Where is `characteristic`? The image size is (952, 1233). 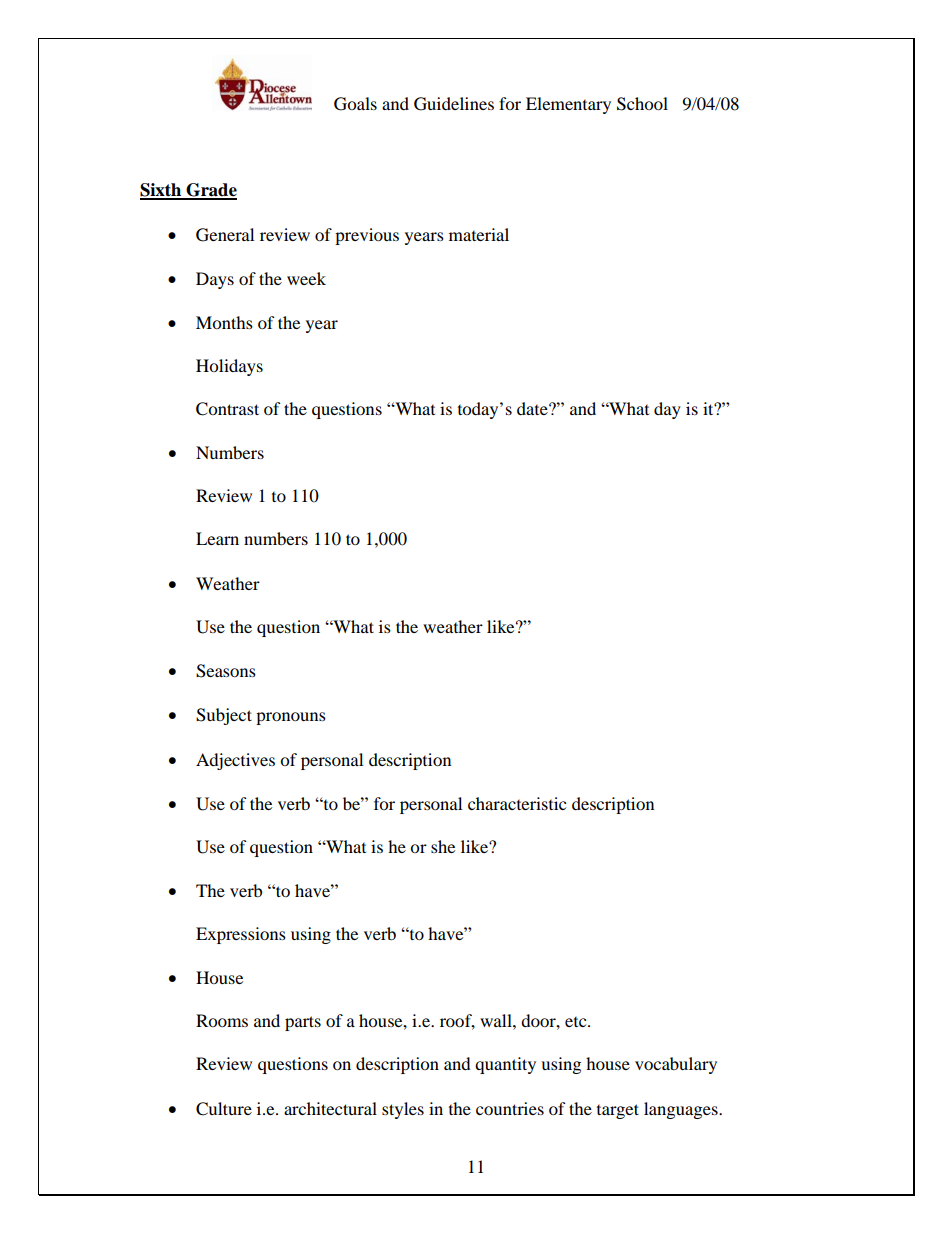 characteristic is located at coordinates (517, 803).
